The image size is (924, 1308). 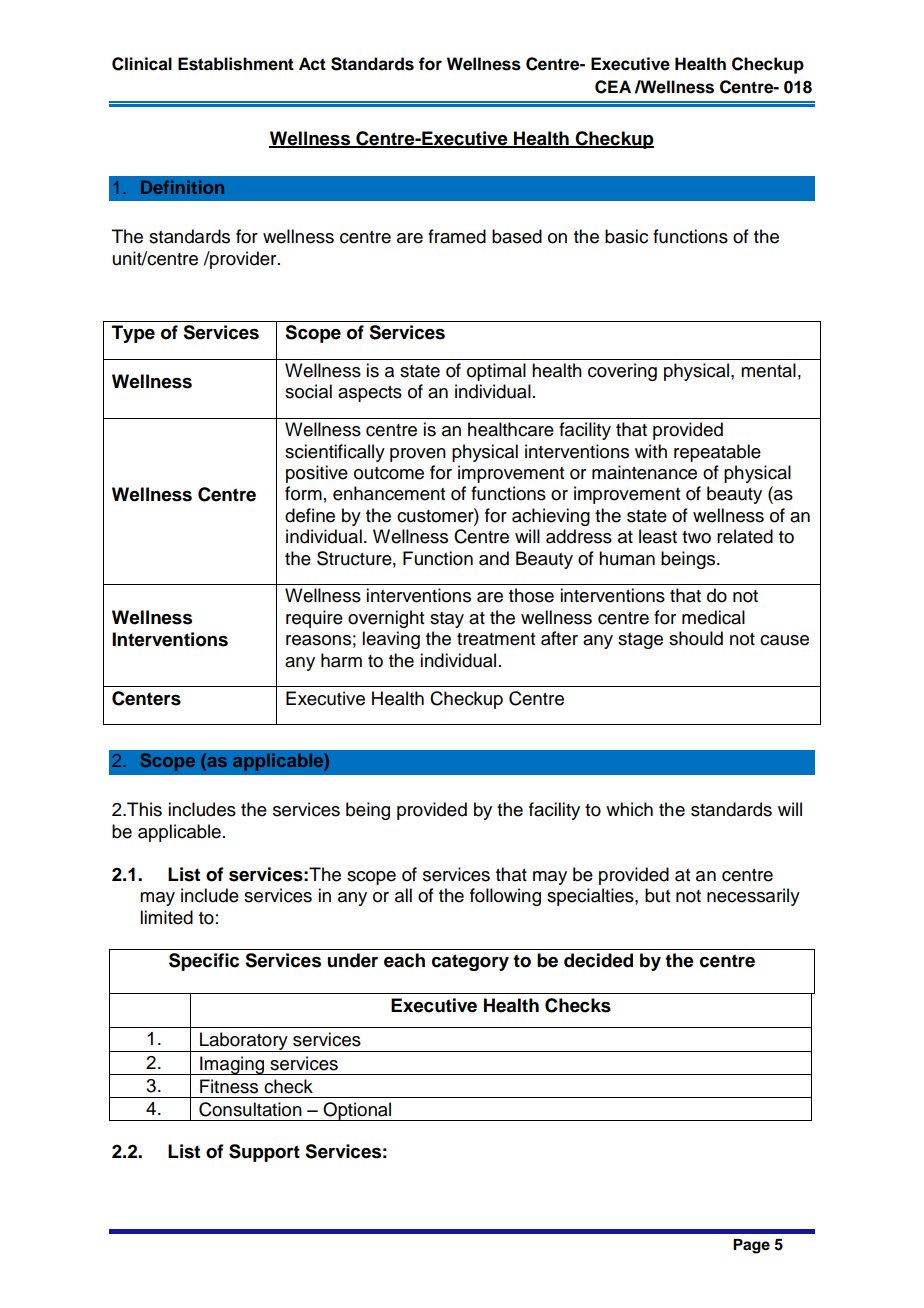 I want to click on framed, so click(x=457, y=236).
